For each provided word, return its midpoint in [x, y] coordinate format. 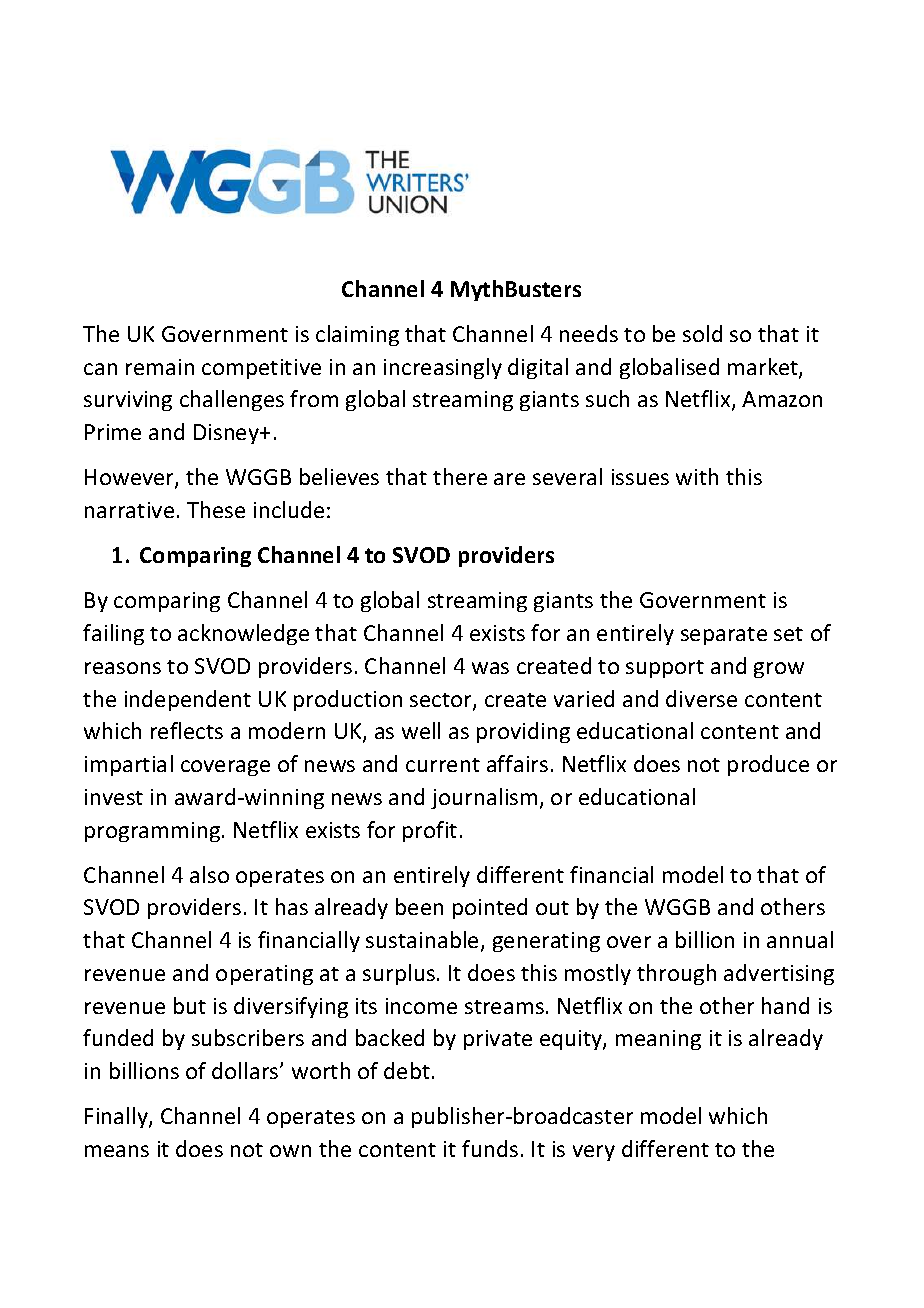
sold [702, 333]
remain [160, 367]
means [117, 1151]
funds [490, 1148]
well [421, 730]
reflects [187, 730]
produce [768, 765]
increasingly [443, 368]
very [594, 1153]
